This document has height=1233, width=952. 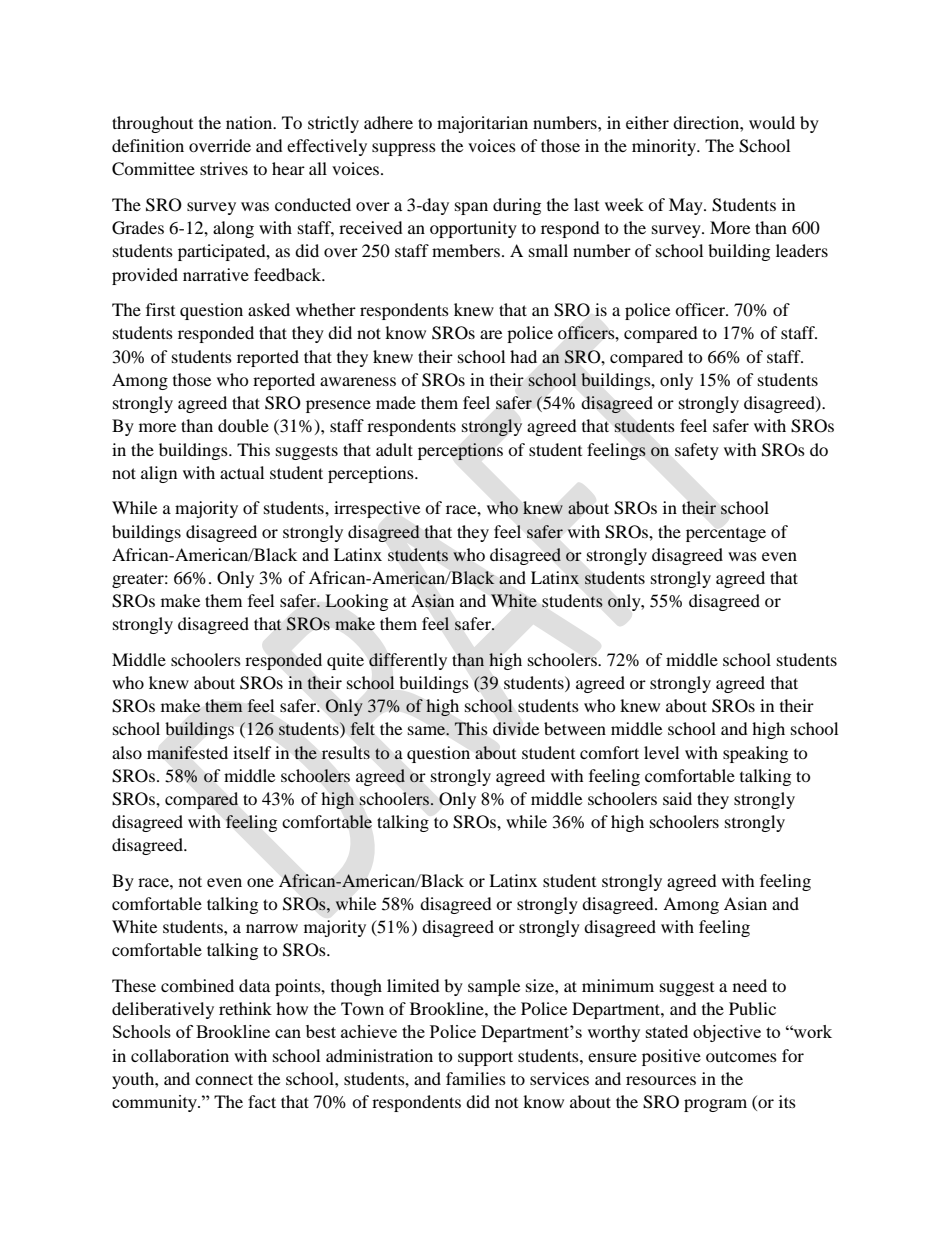 What do you see at coordinates (665, 147) in the document?
I see `minority` at bounding box center [665, 147].
